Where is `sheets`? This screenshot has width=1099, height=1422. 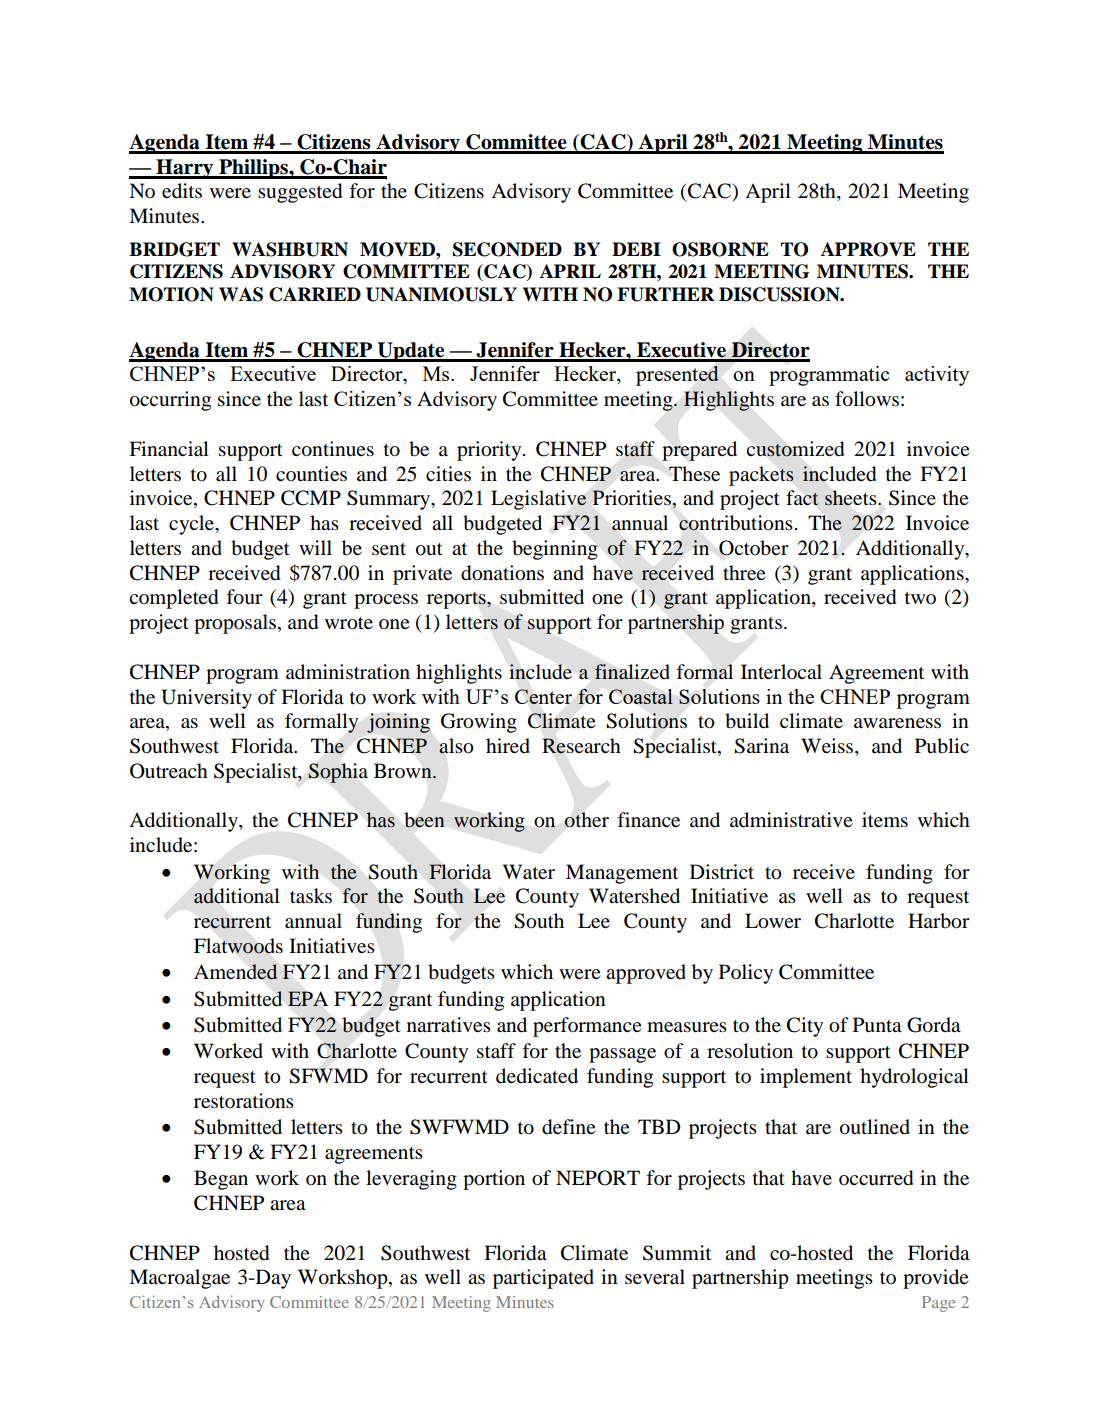
sheets is located at coordinates (852, 498).
